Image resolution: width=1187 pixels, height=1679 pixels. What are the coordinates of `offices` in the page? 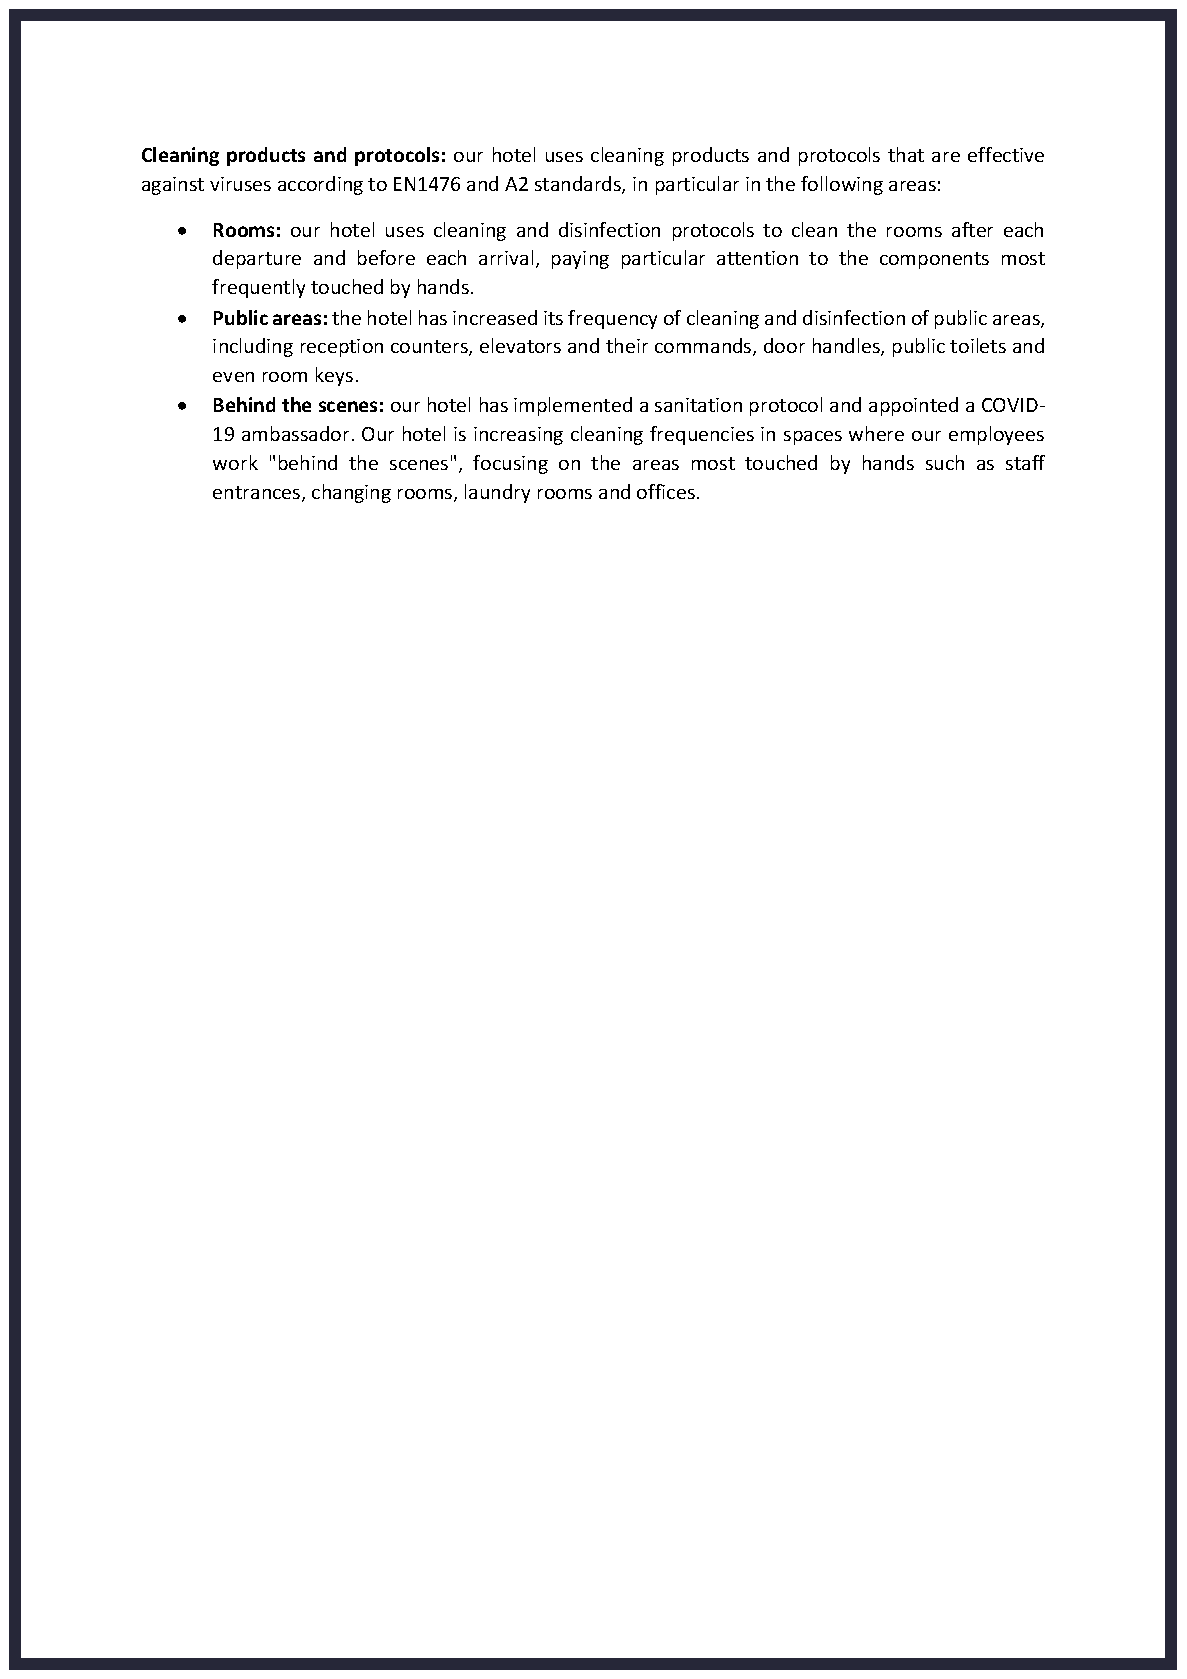 It's located at (666, 491).
